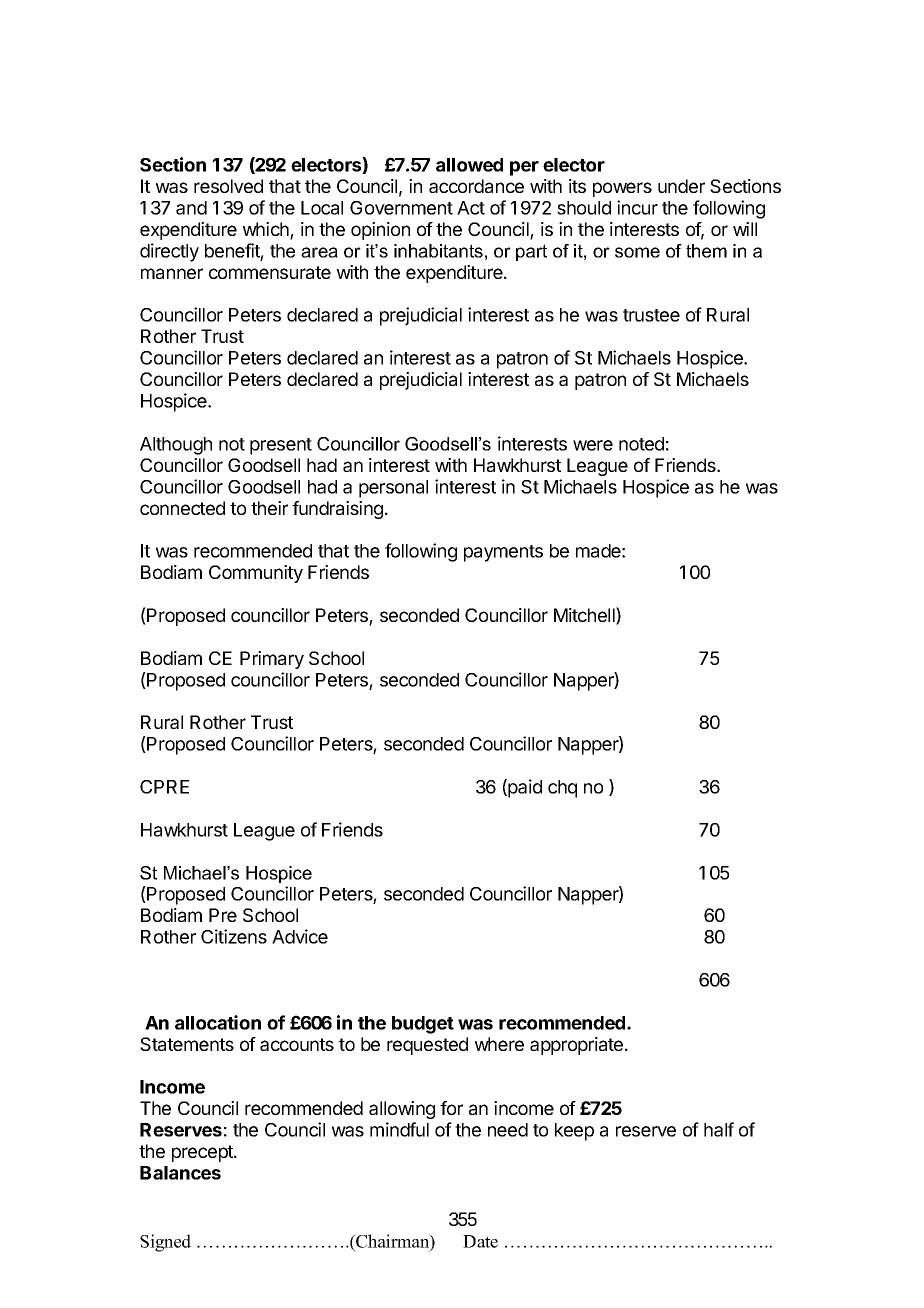 The height and width of the screenshot is (1308, 924). Describe the element at coordinates (228, 186) in the screenshot. I see `resolved` at that location.
